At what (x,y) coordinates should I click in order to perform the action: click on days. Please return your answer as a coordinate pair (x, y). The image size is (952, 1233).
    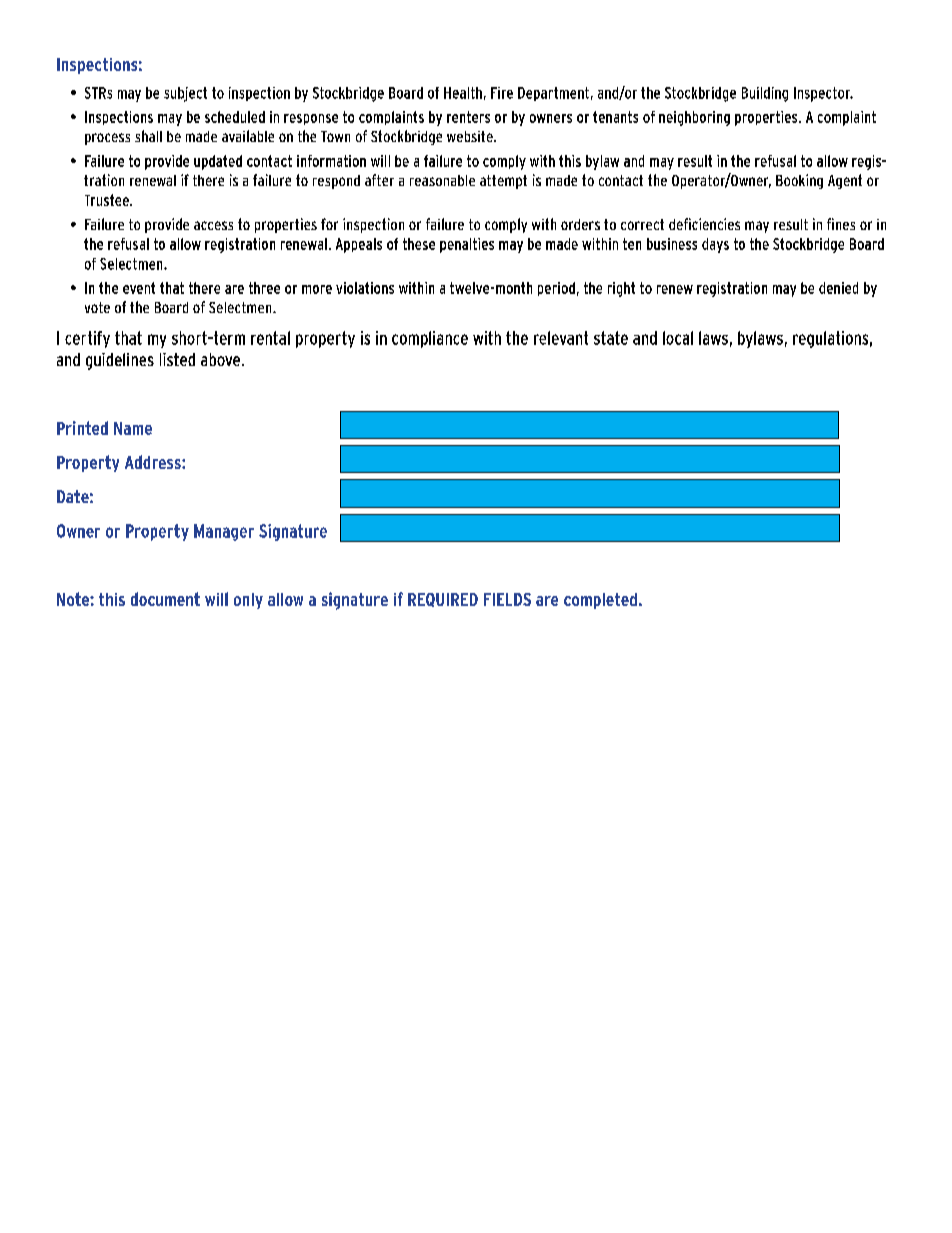
    Looking at the image, I should click on (715, 245).
